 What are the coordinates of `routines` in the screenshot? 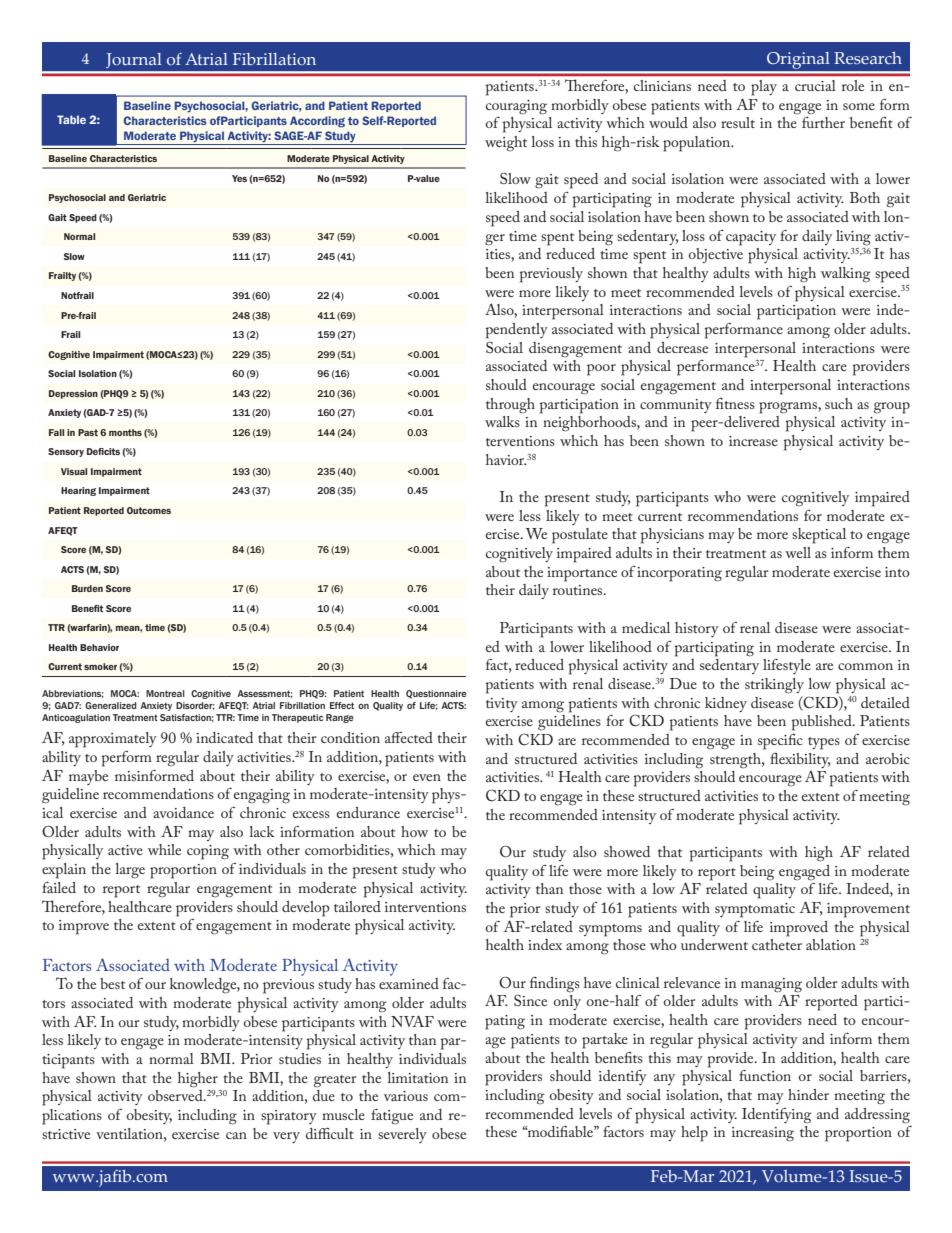 It's located at (579, 590).
